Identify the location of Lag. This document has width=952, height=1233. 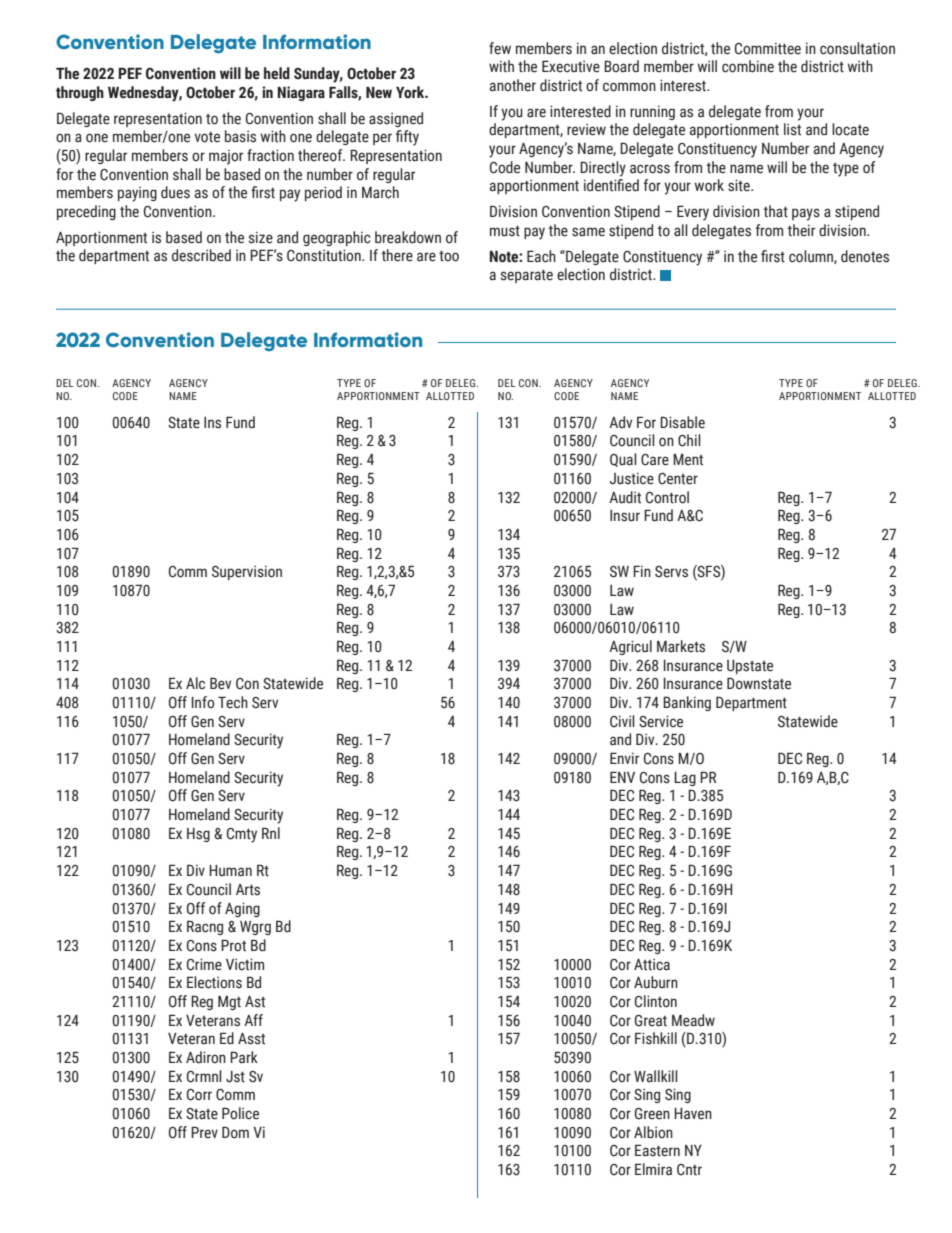
(685, 779).
